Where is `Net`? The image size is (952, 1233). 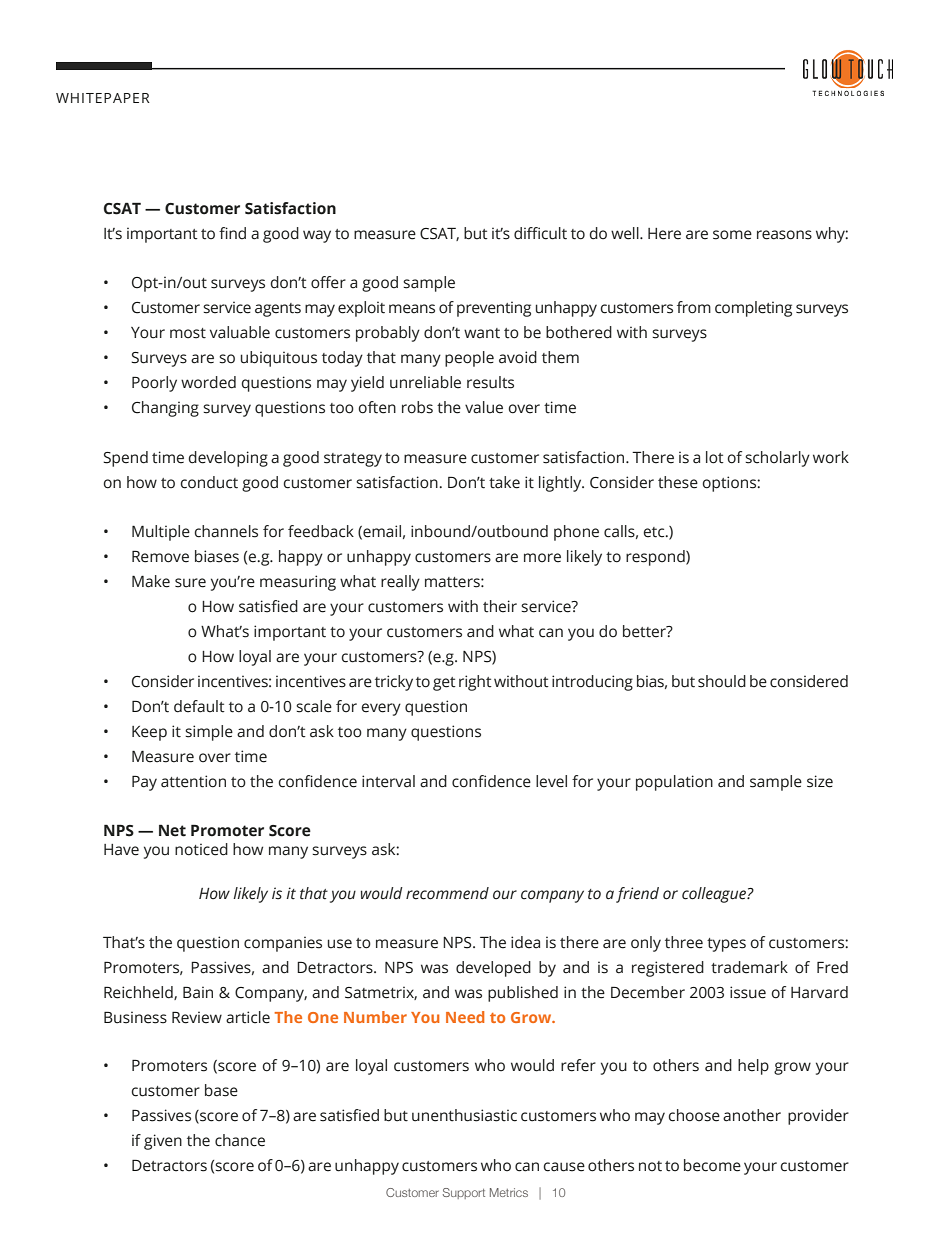
Net is located at coordinates (172, 830).
